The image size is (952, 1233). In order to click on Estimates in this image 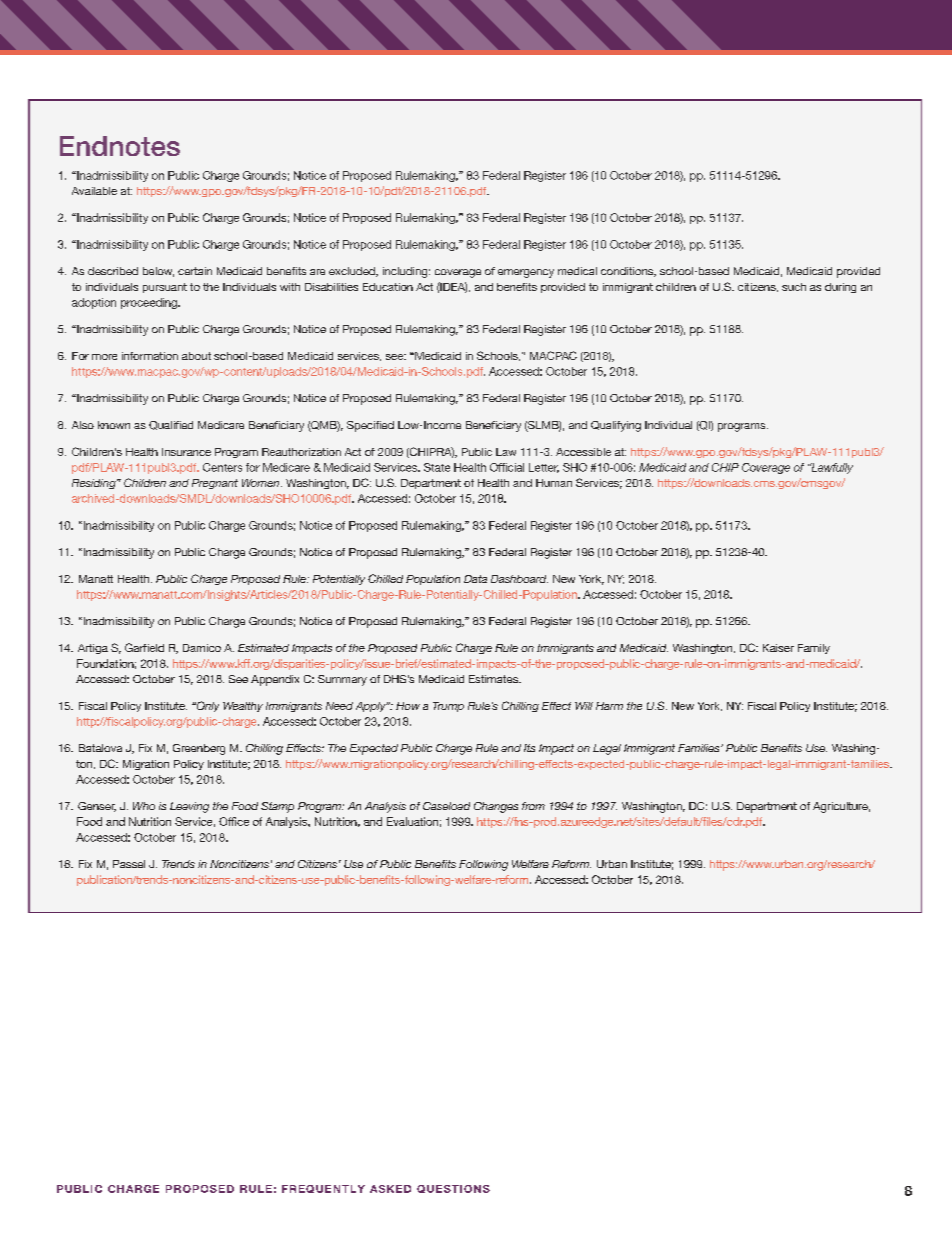, I will do `click(494, 679)`.
